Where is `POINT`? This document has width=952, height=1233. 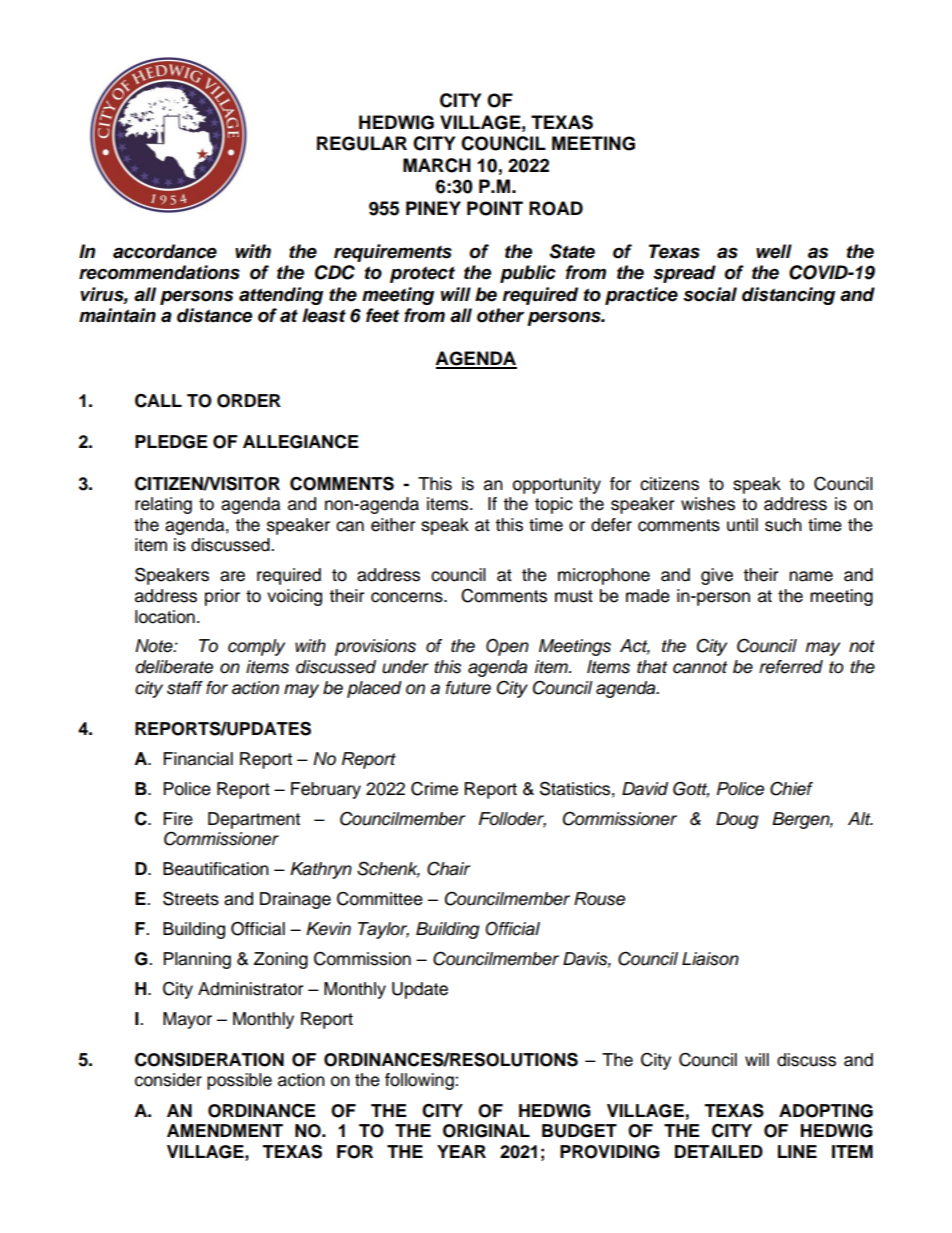
POINT is located at coordinates (495, 208).
